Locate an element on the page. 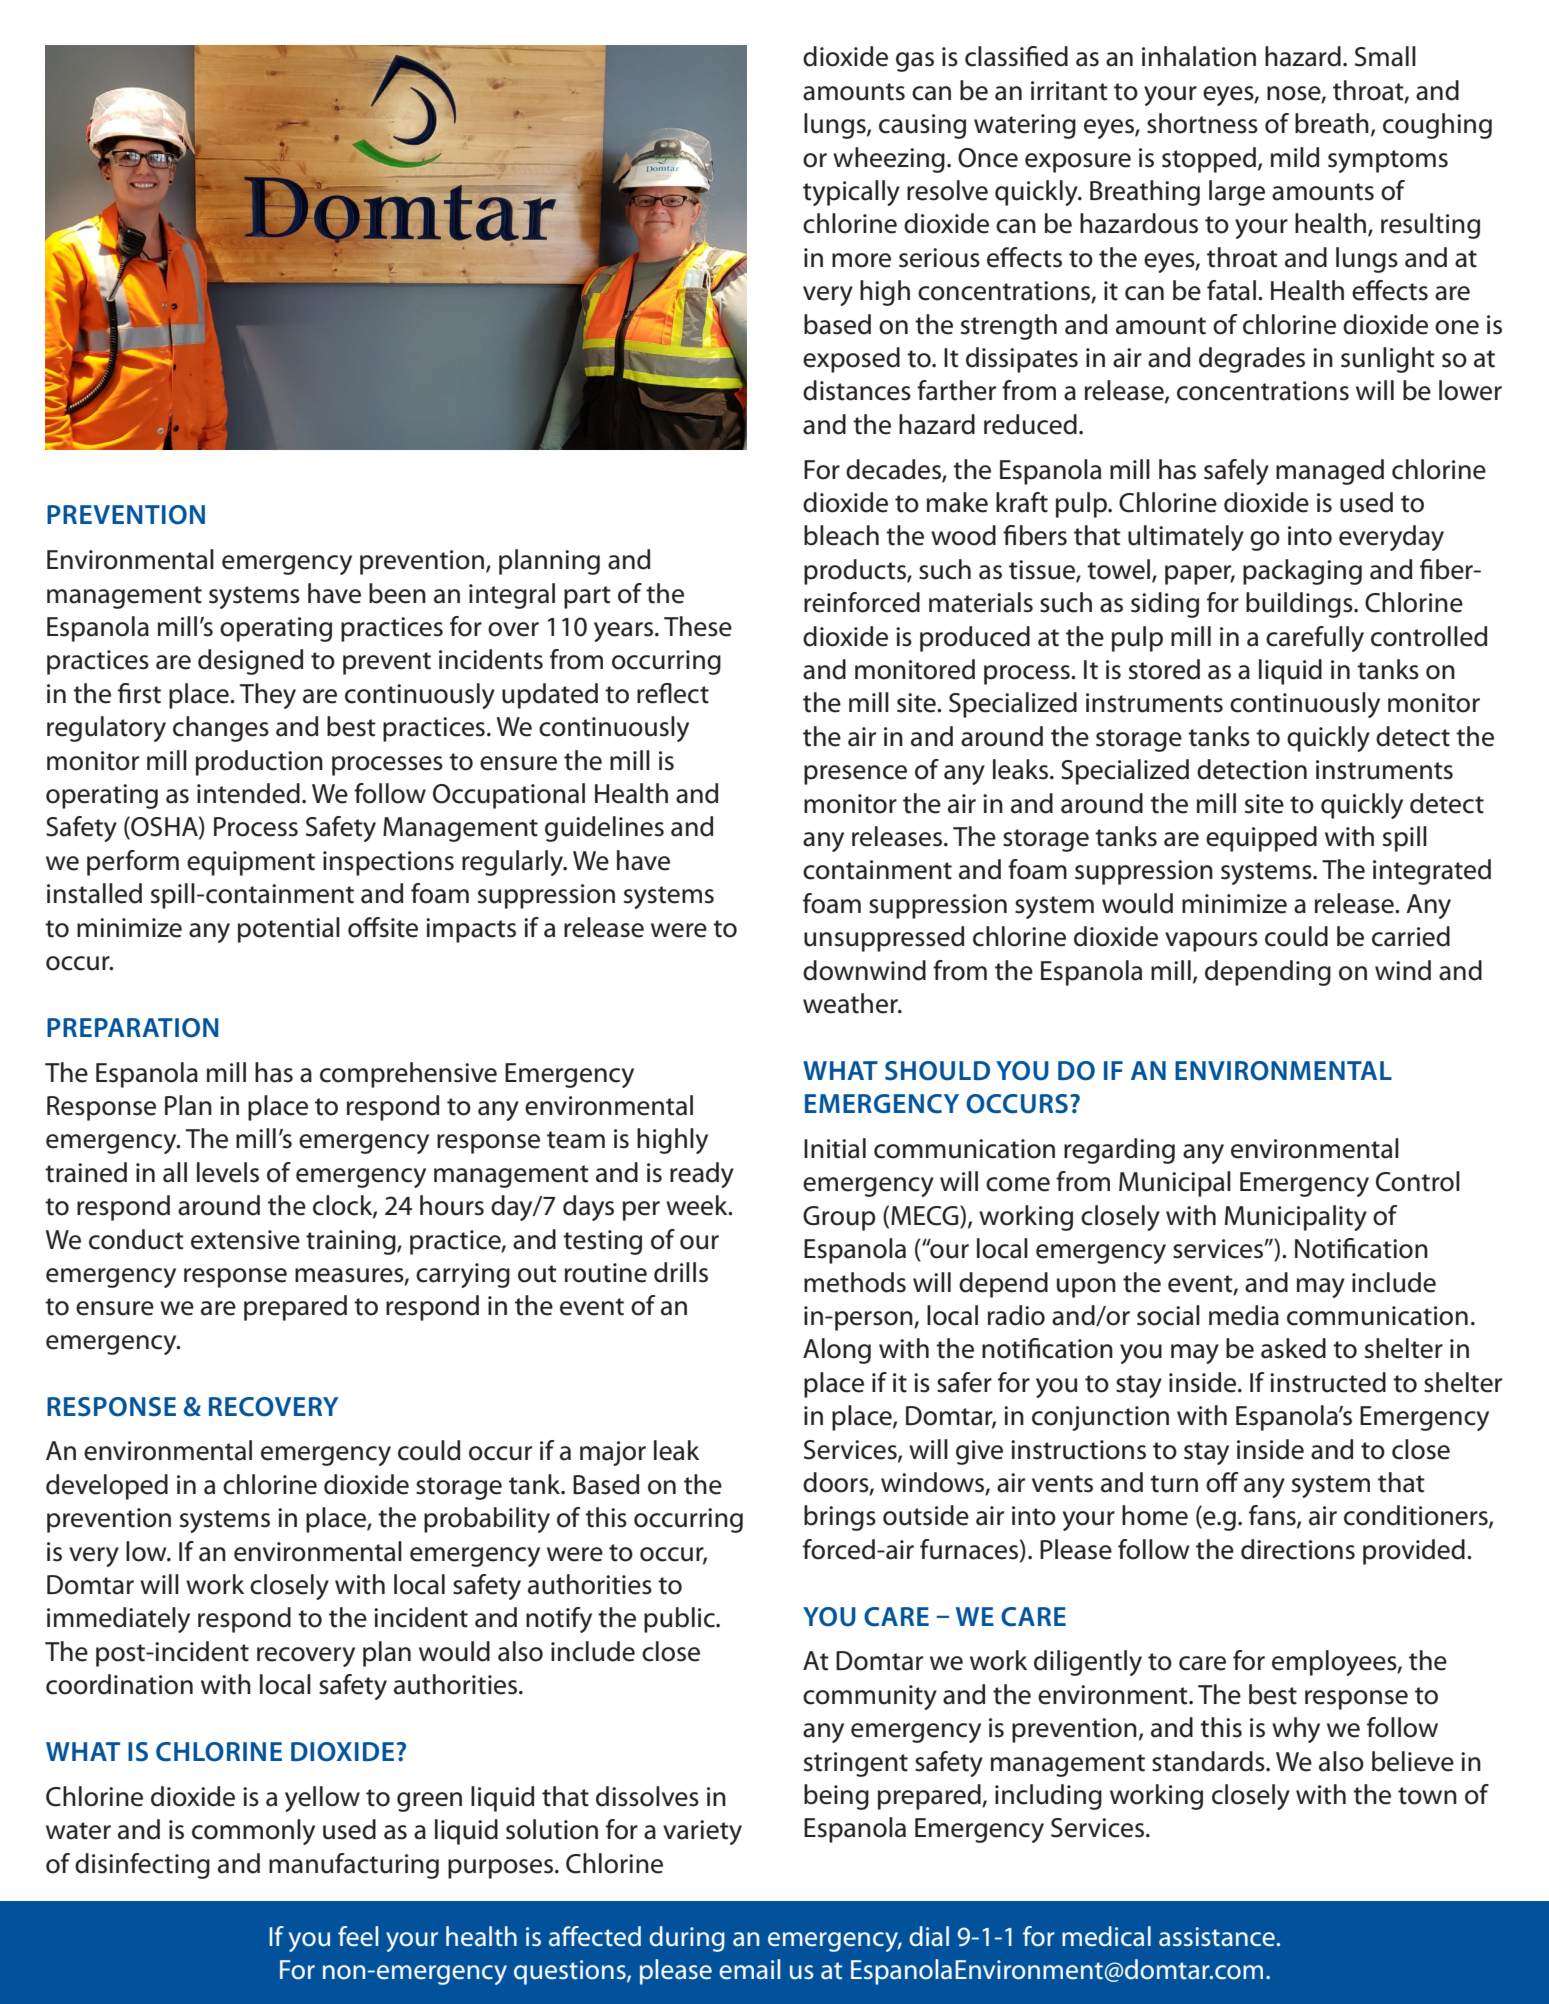 Image resolution: width=1549 pixels, height=2004 pixels. wheezing is located at coordinates (889, 160).
